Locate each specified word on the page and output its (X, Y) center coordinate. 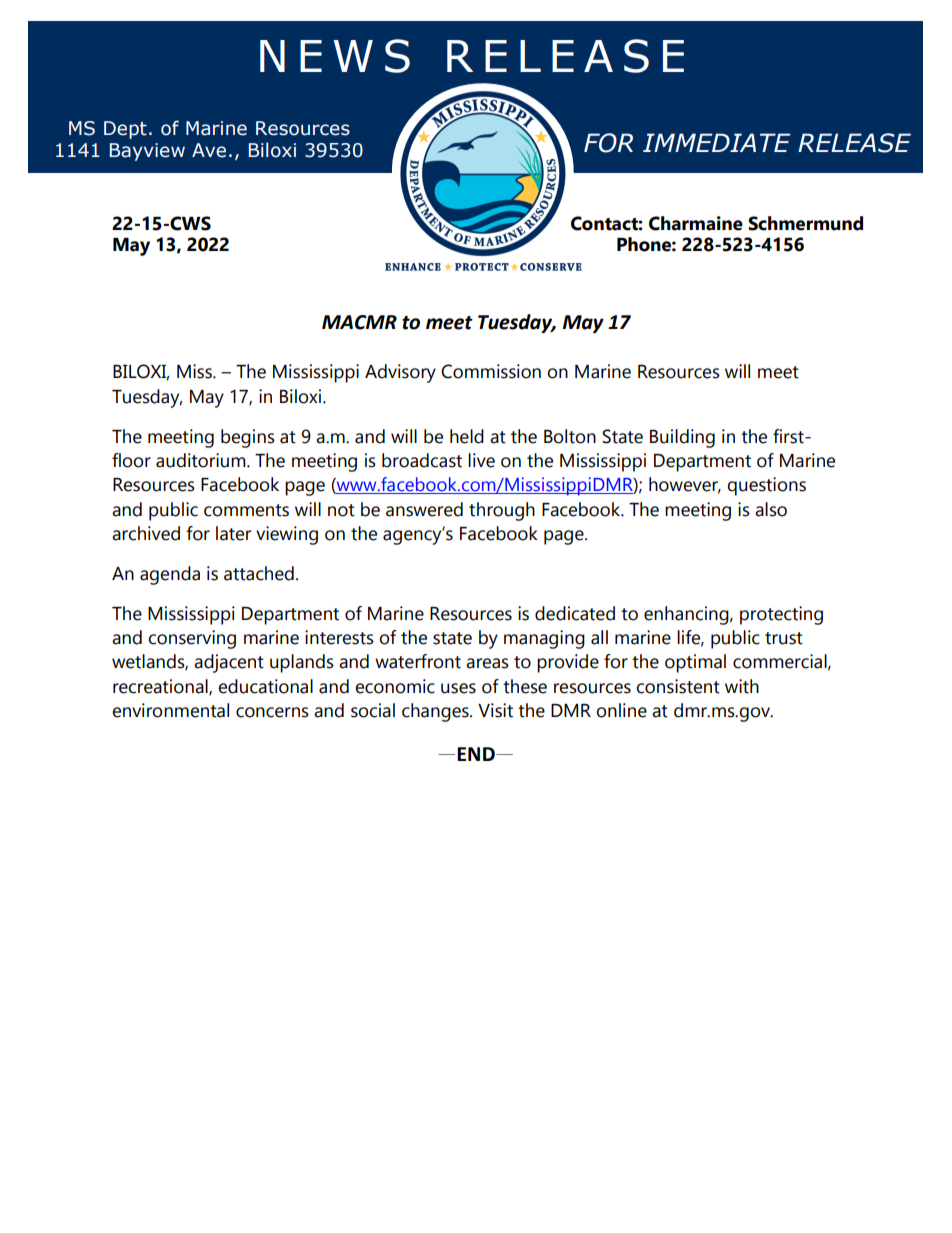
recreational (161, 687)
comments (246, 510)
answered (424, 509)
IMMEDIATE (716, 142)
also (771, 509)
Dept (125, 130)
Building (682, 438)
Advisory (400, 373)
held (467, 436)
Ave (209, 150)
